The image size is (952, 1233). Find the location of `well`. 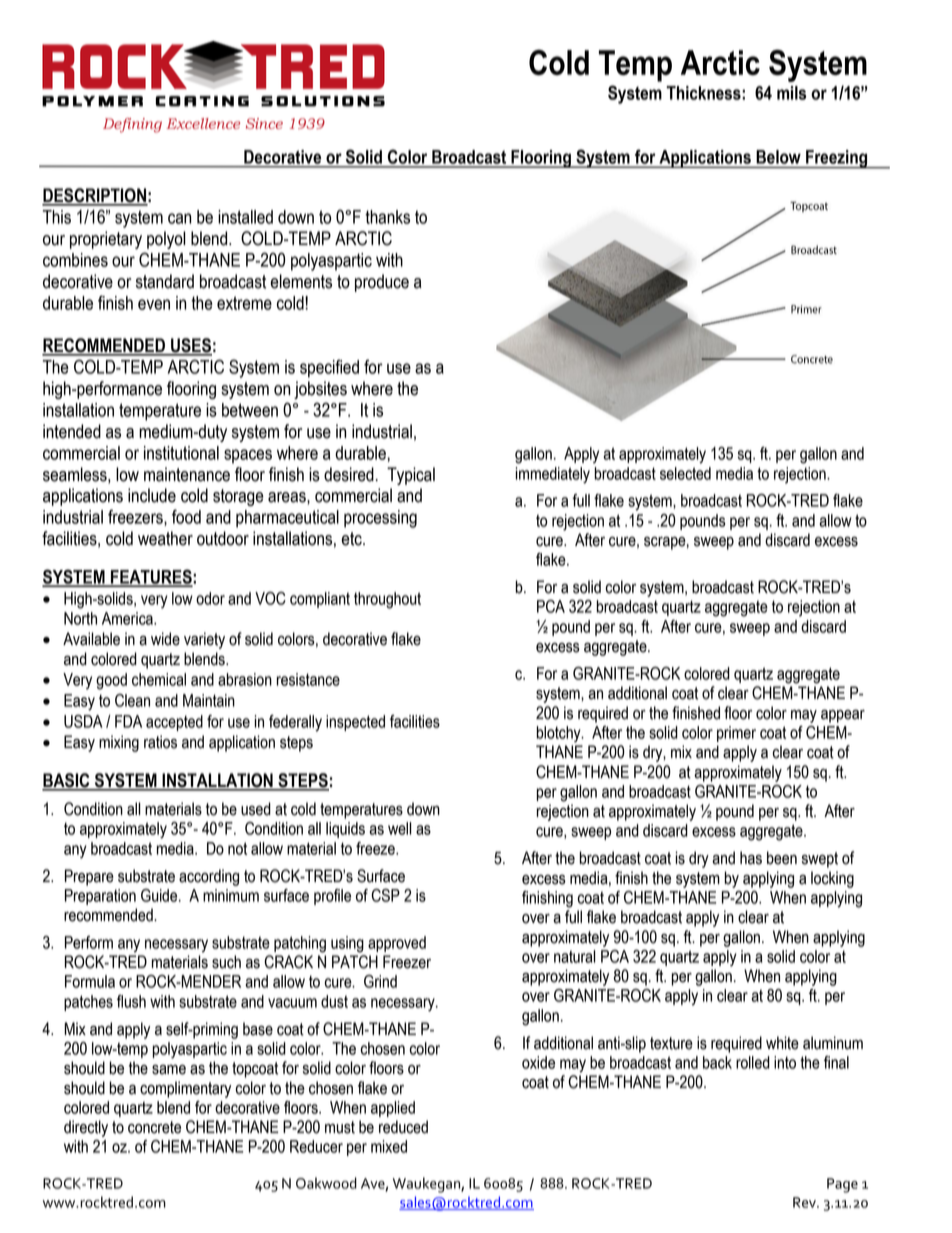

well is located at coordinates (400, 828).
